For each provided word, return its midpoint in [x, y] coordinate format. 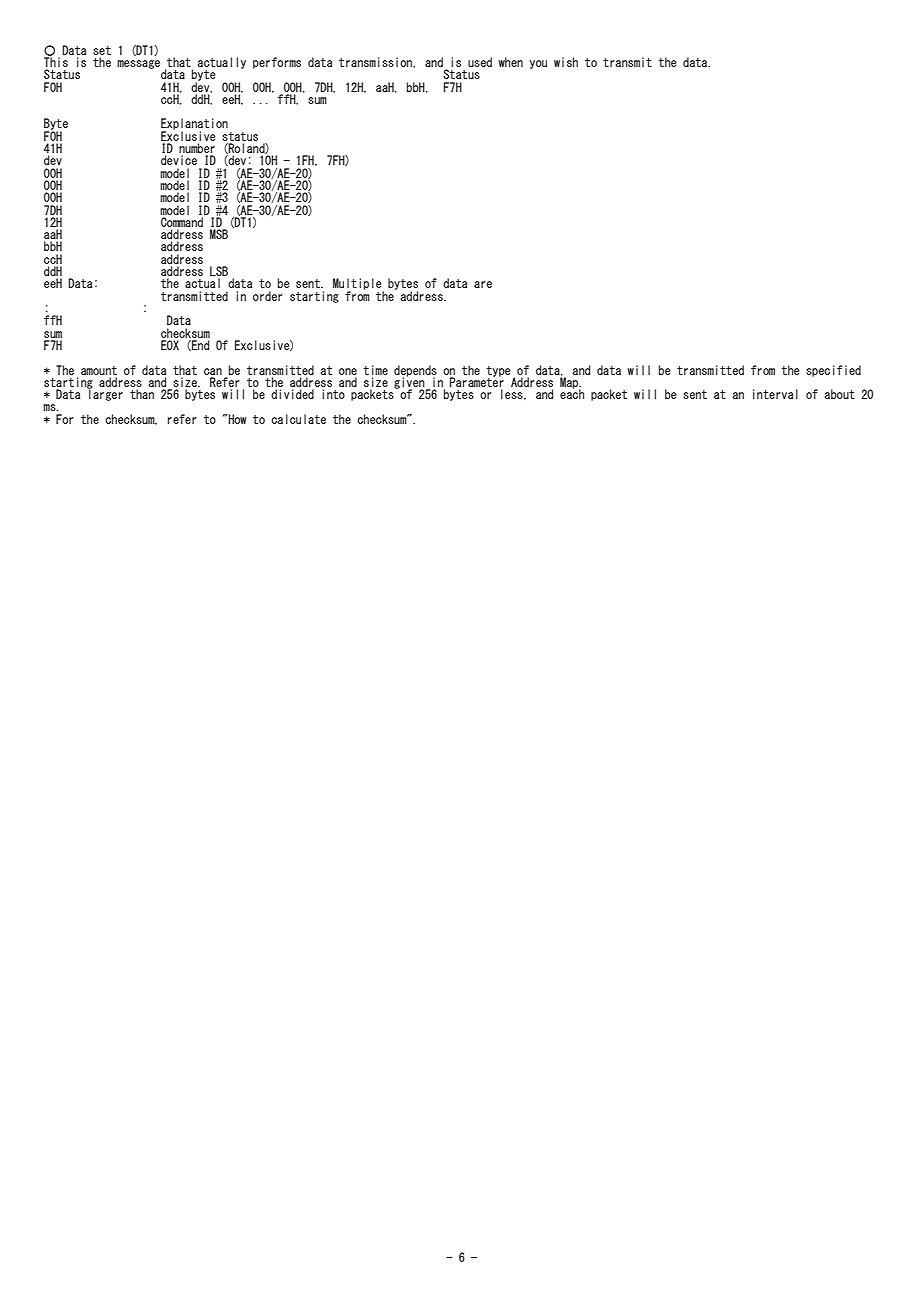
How [236, 419]
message [138, 64]
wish [566, 62]
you [538, 64]
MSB [219, 234]
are [483, 284]
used [480, 62]
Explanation [194, 125]
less [513, 394]
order [267, 296]
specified [833, 371]
